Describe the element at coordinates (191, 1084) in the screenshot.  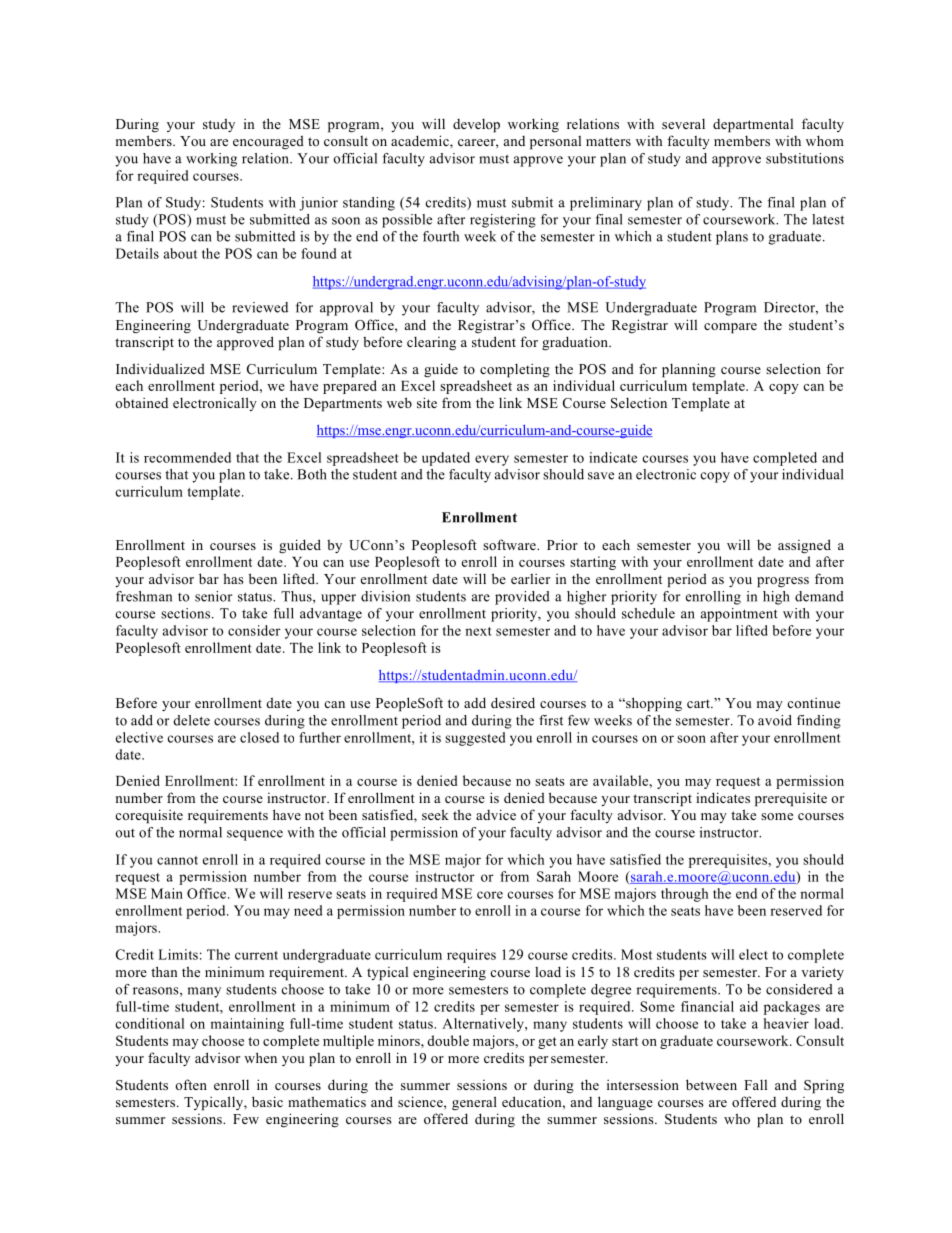
I see `often` at that location.
